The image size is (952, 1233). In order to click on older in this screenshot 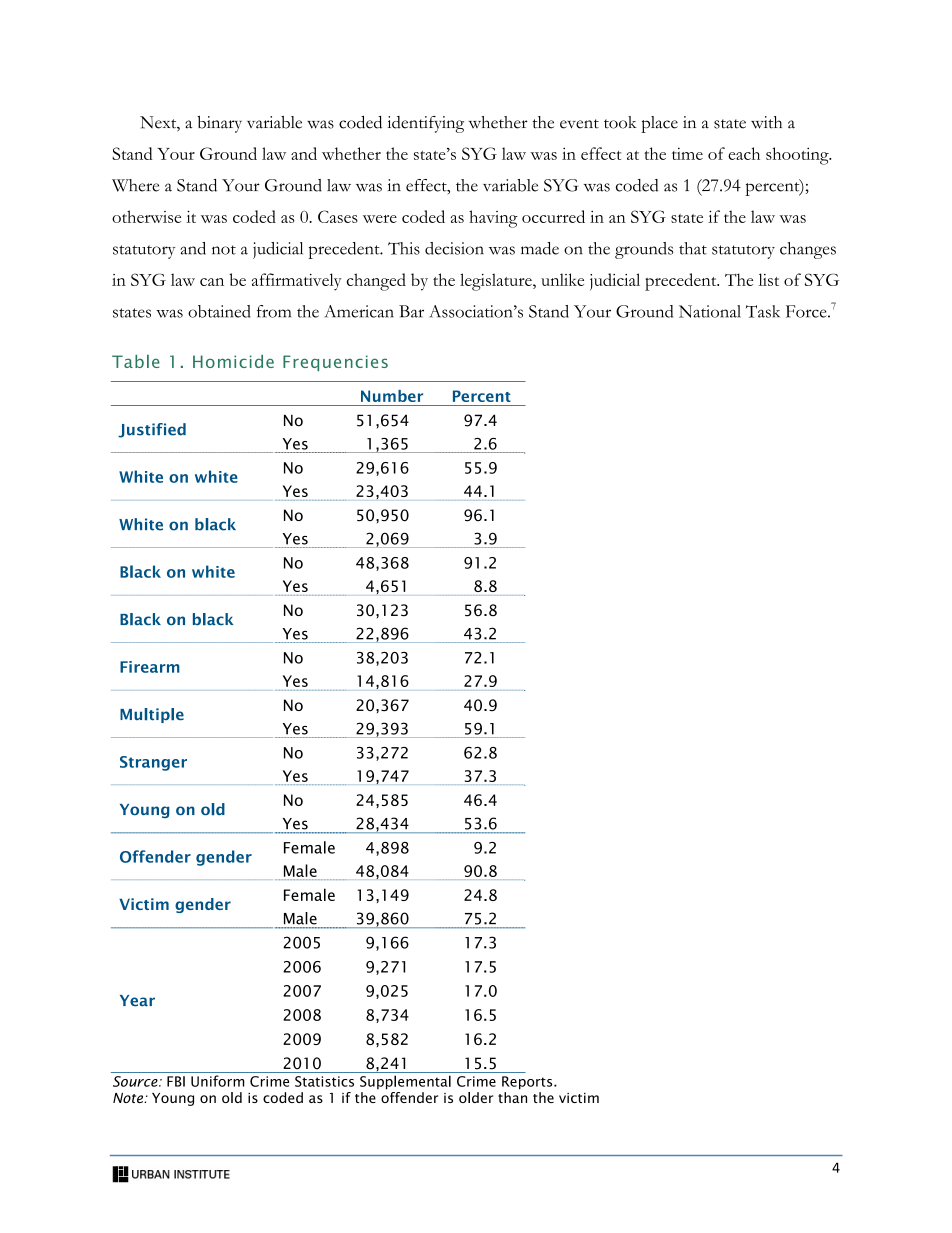, I will do `click(476, 1097)`.
